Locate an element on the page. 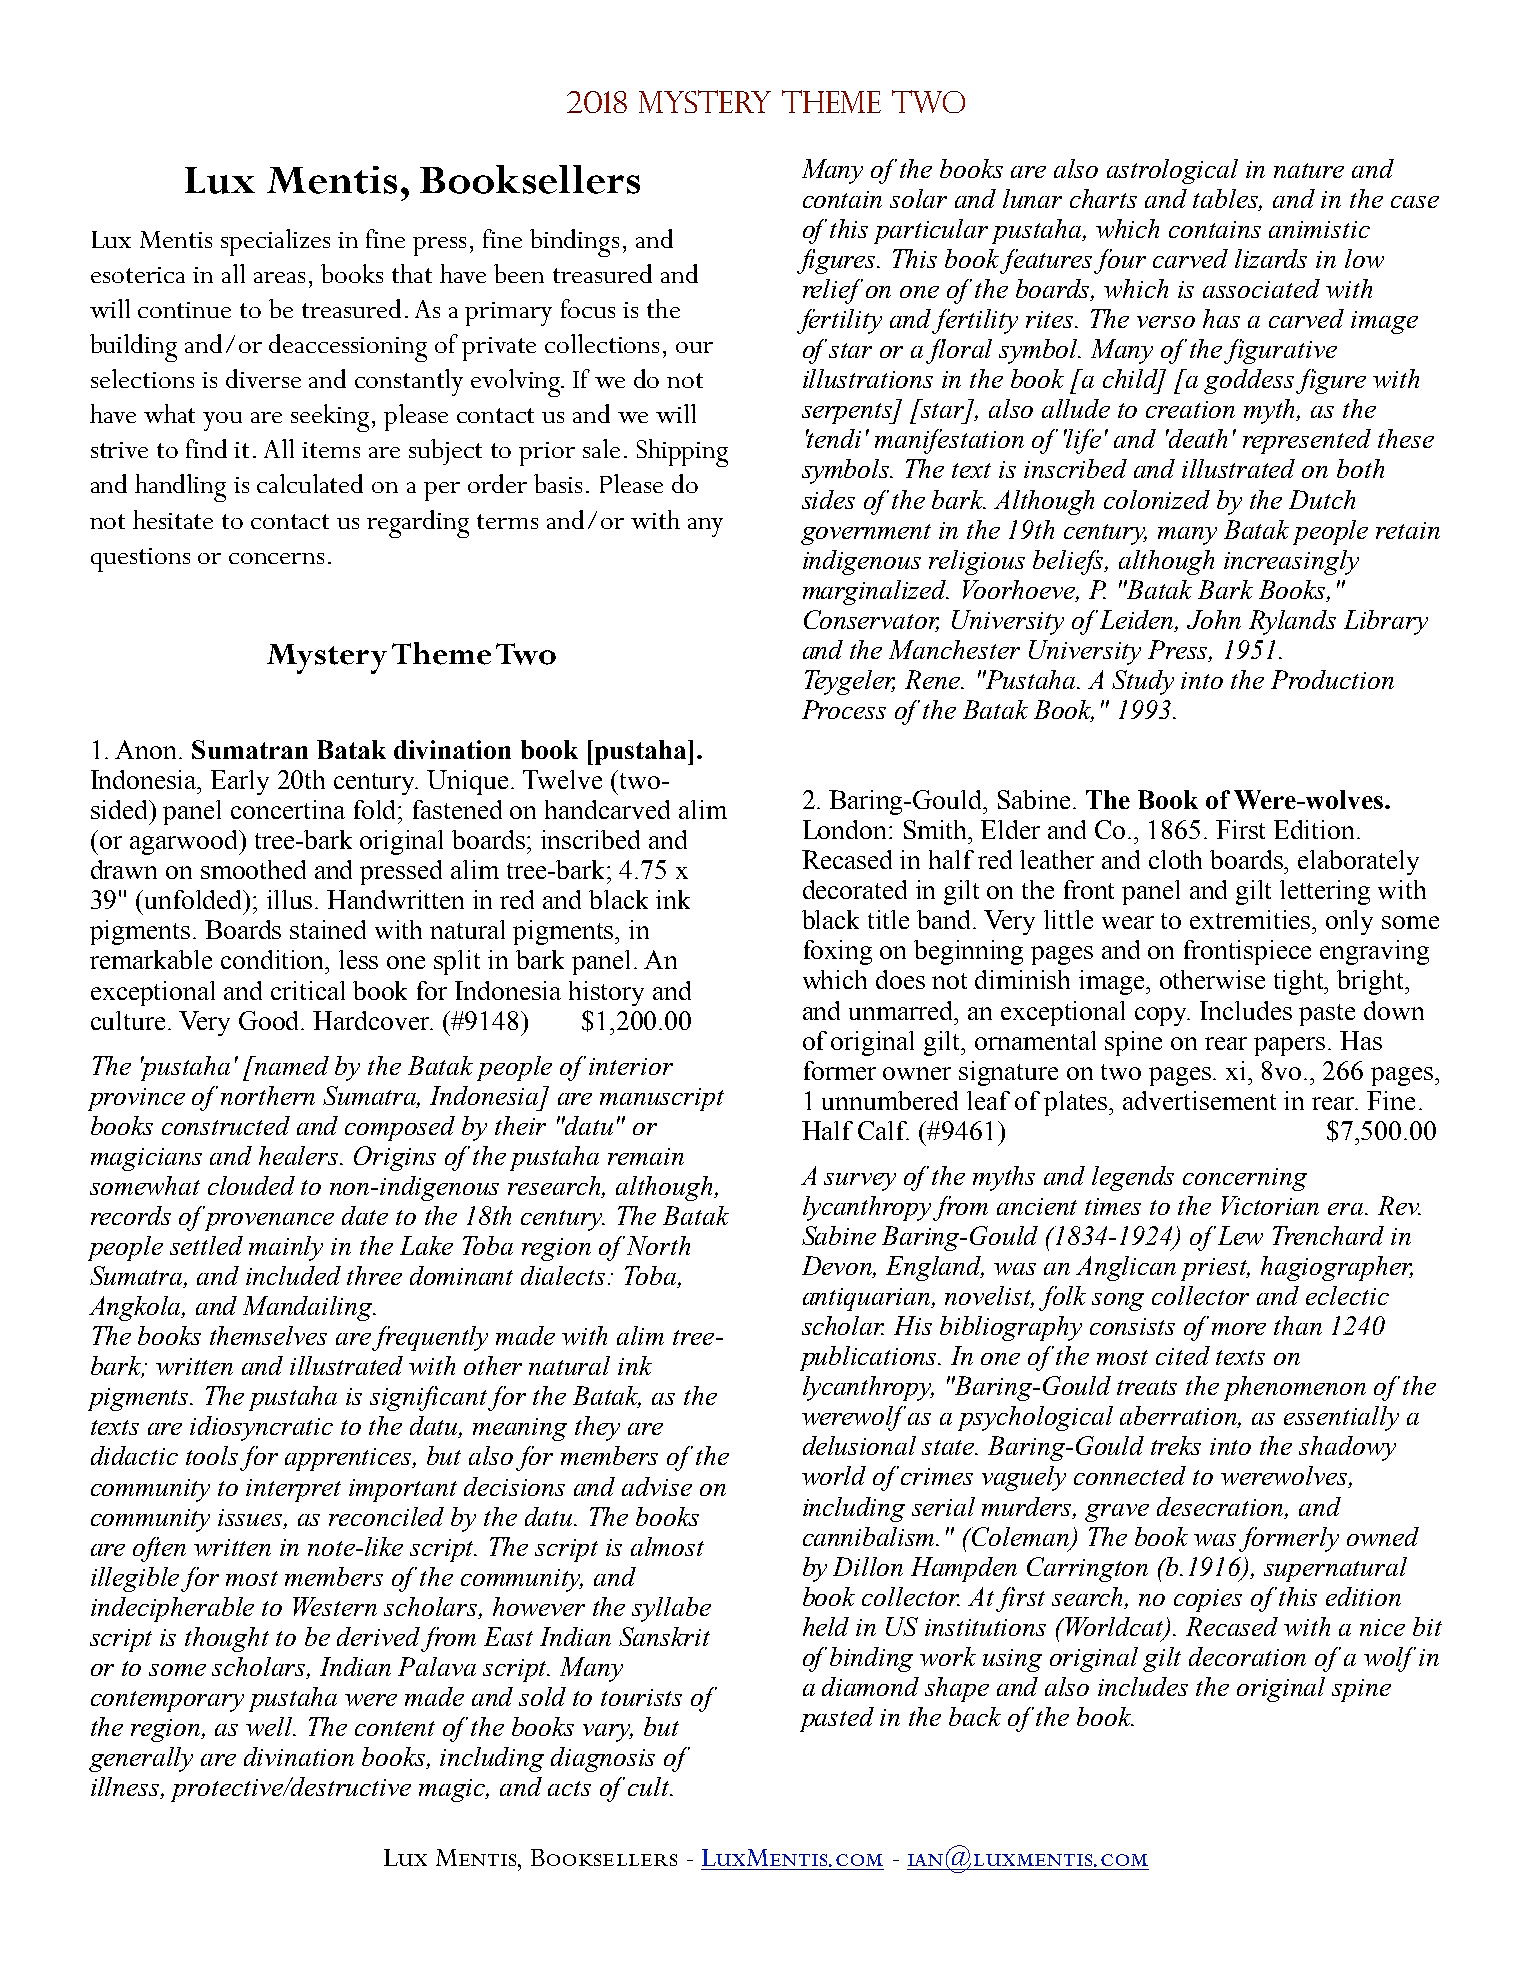 Image resolution: width=1533 pixels, height=1984 pixels. essentially is located at coordinates (1341, 1418).
